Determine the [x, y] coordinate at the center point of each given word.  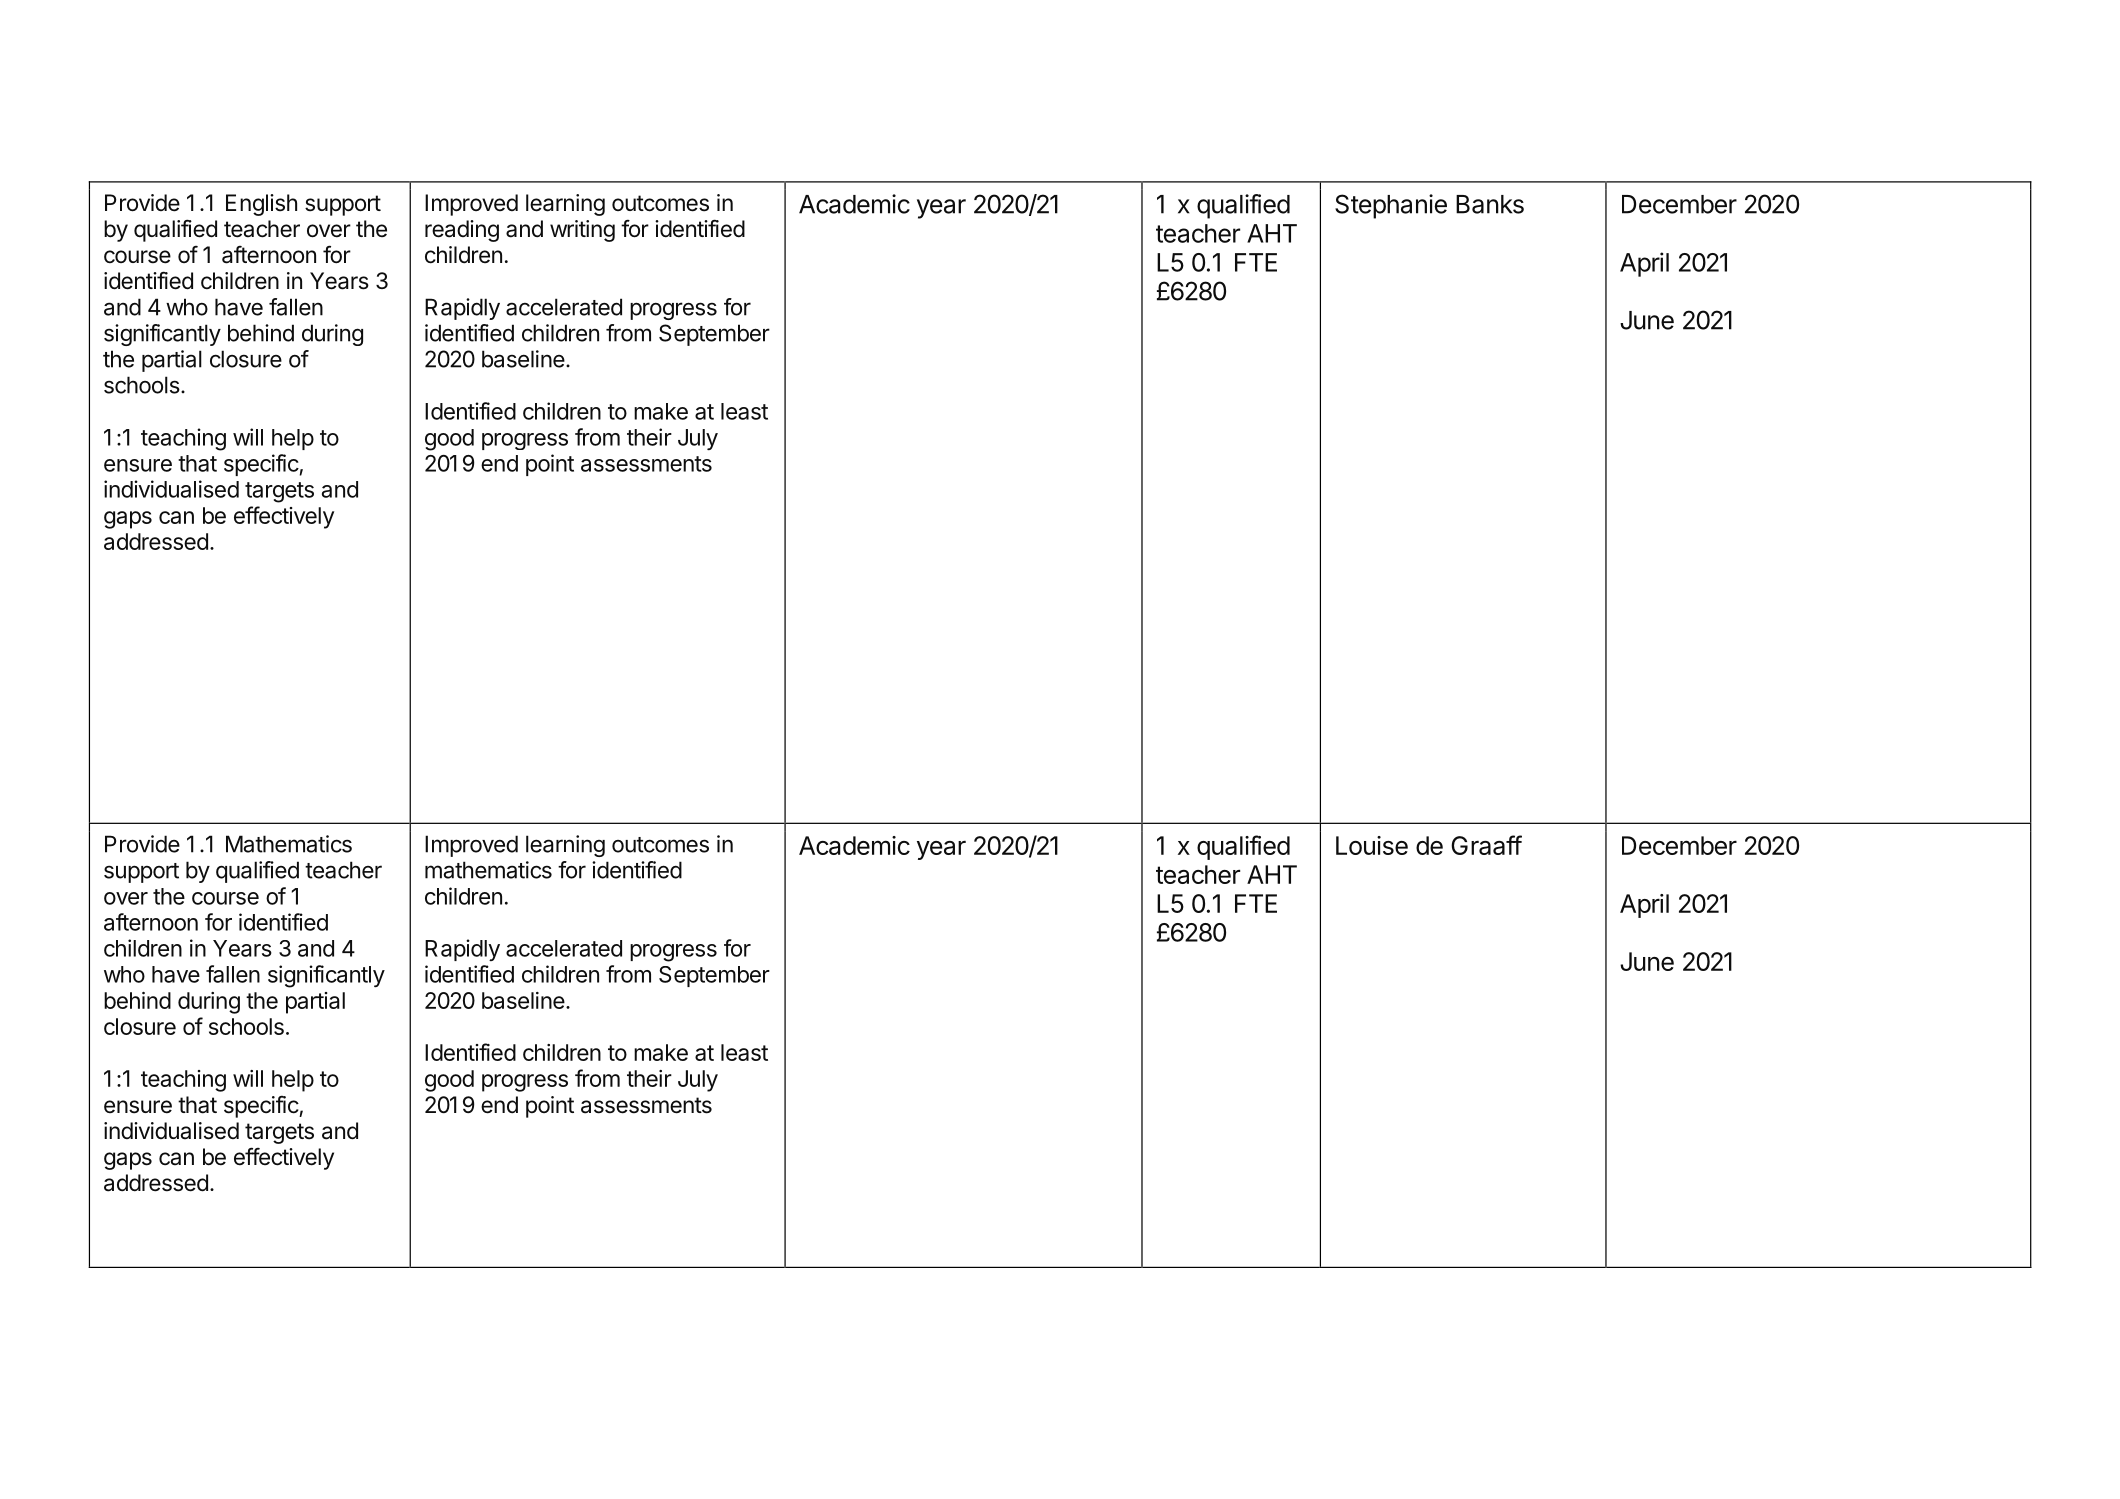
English [261, 205]
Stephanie [1391, 206]
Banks [1490, 204]
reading [462, 231]
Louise [1372, 845]
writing [582, 231]
